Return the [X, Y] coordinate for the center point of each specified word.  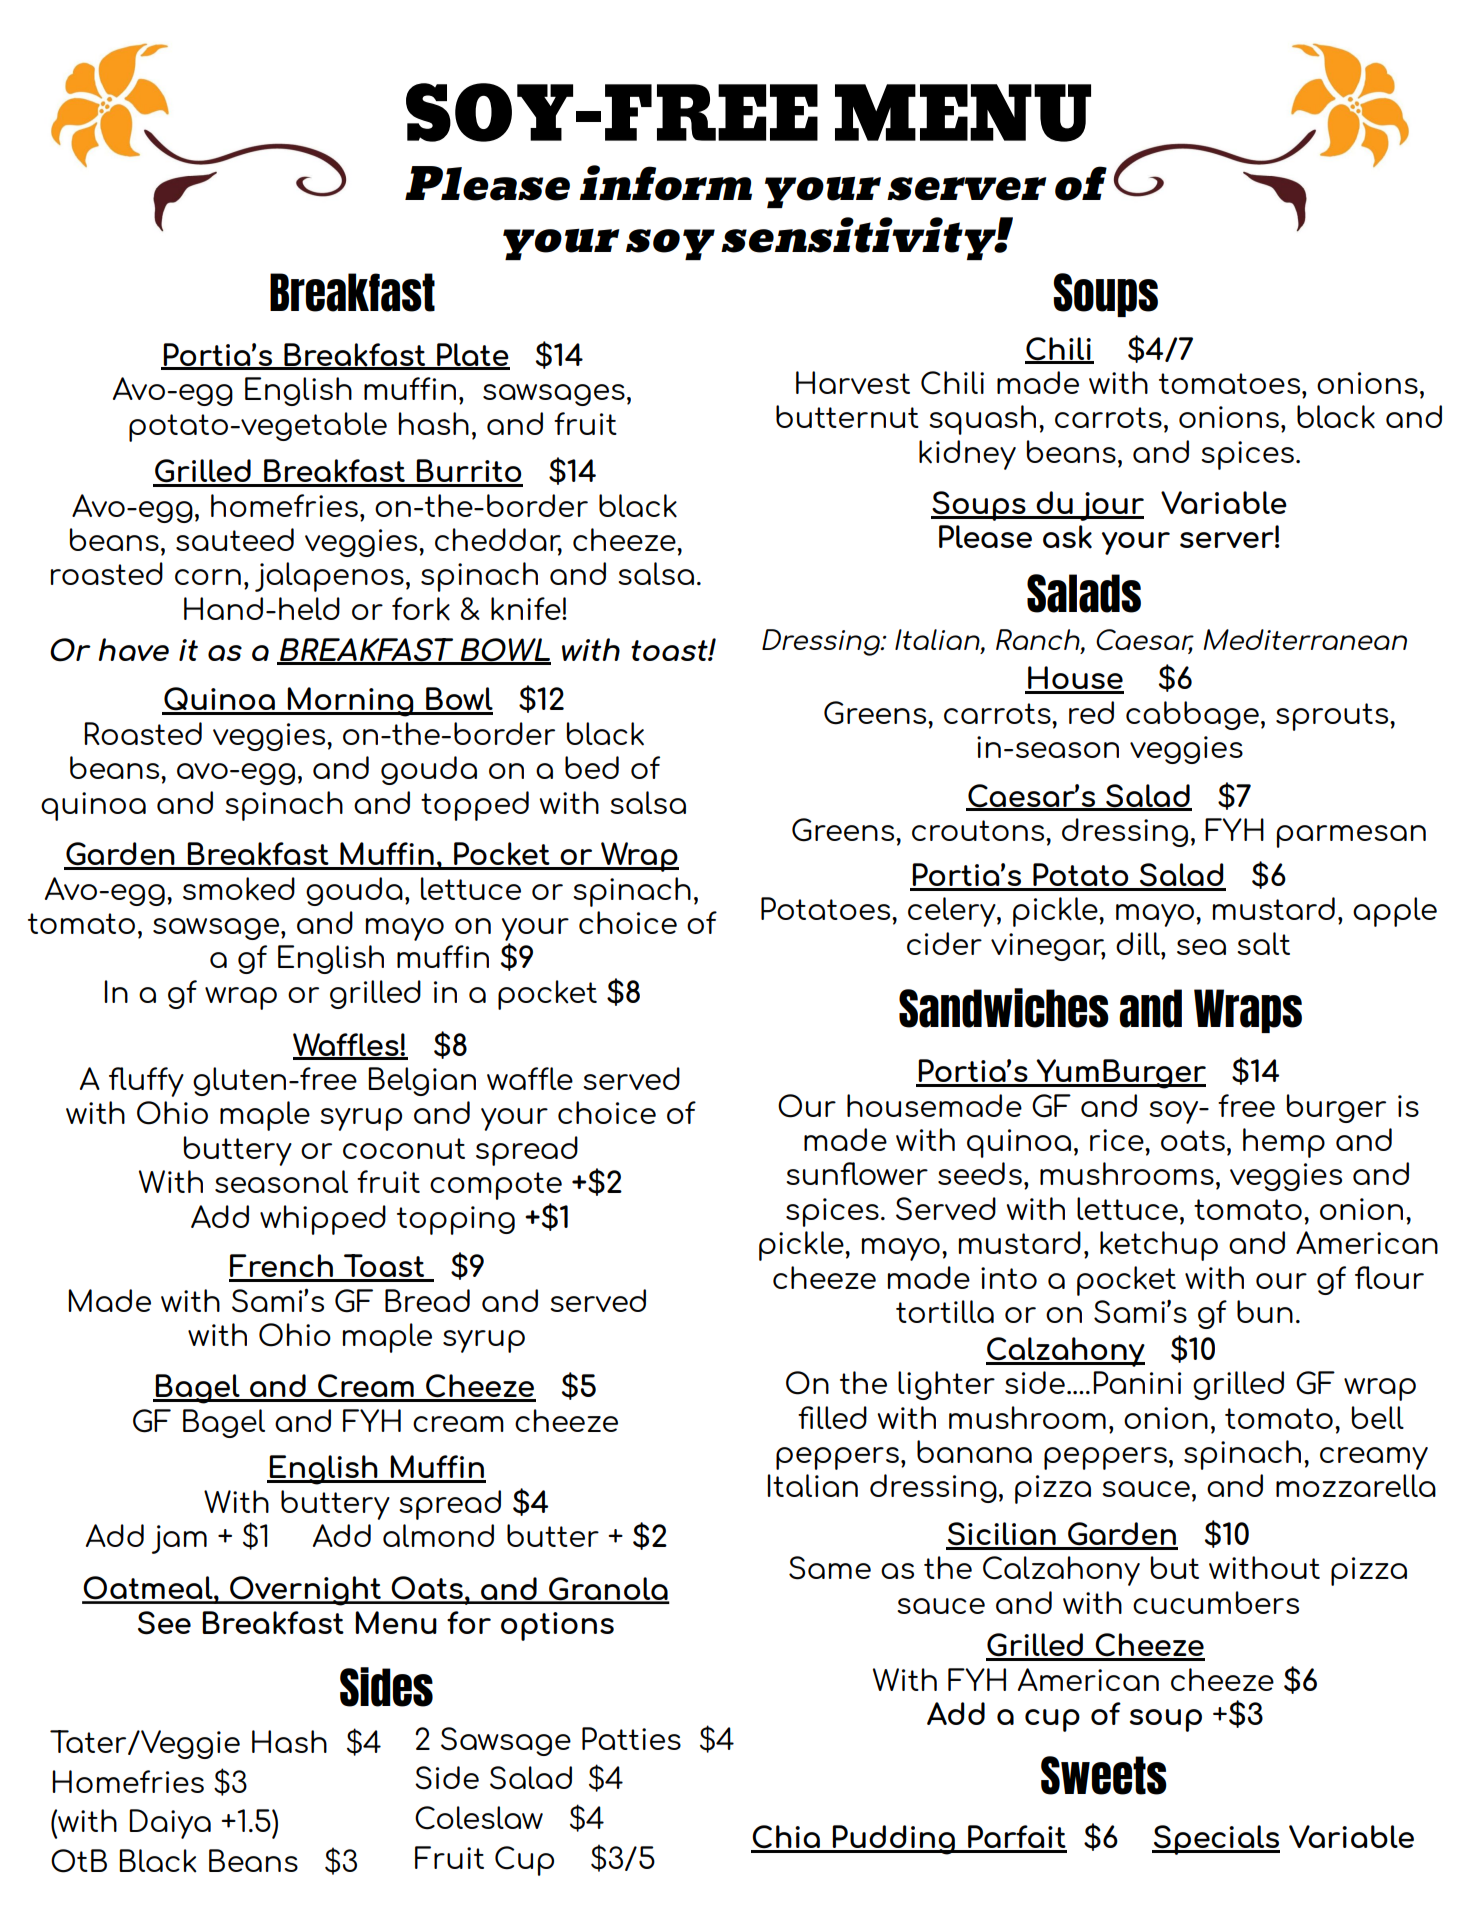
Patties [631, 1738]
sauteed [235, 539]
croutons [979, 830]
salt [1263, 943]
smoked [239, 889]
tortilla [945, 1311]
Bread [427, 1300]
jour [1111, 506]
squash [982, 420]
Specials [1216, 1840]
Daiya [170, 1824]
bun [1265, 1311]
